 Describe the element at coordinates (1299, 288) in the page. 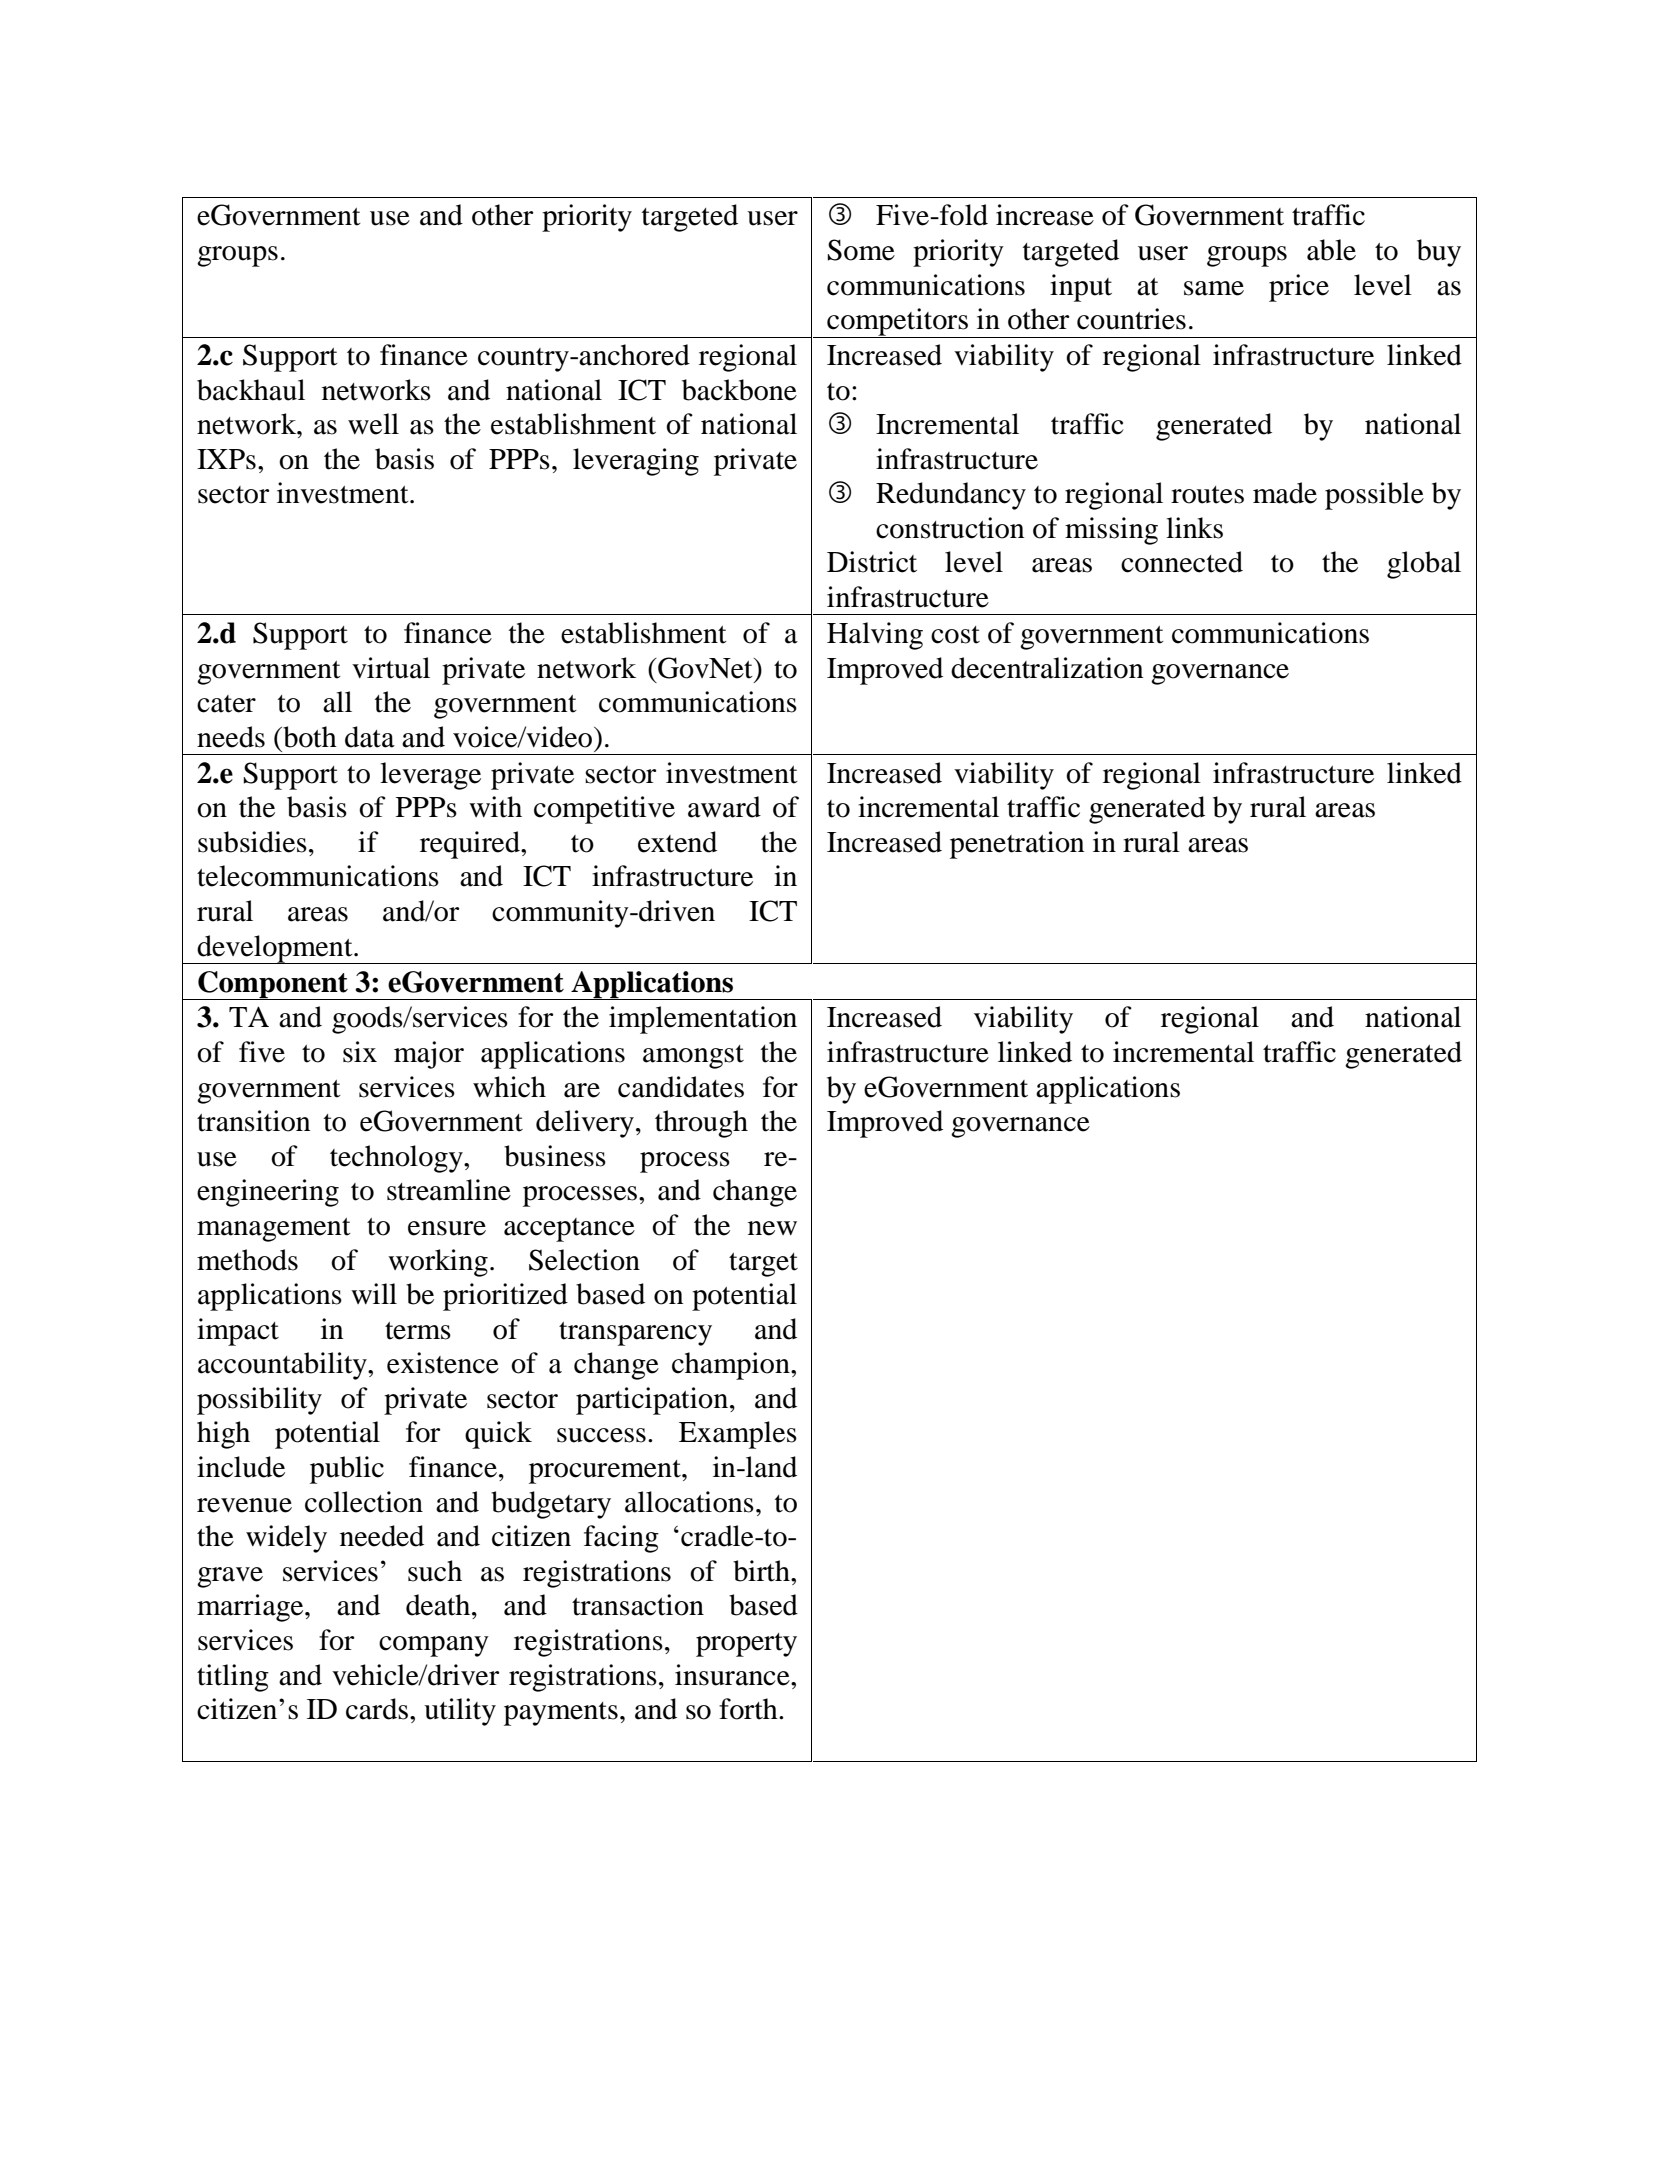

I see `price` at that location.
